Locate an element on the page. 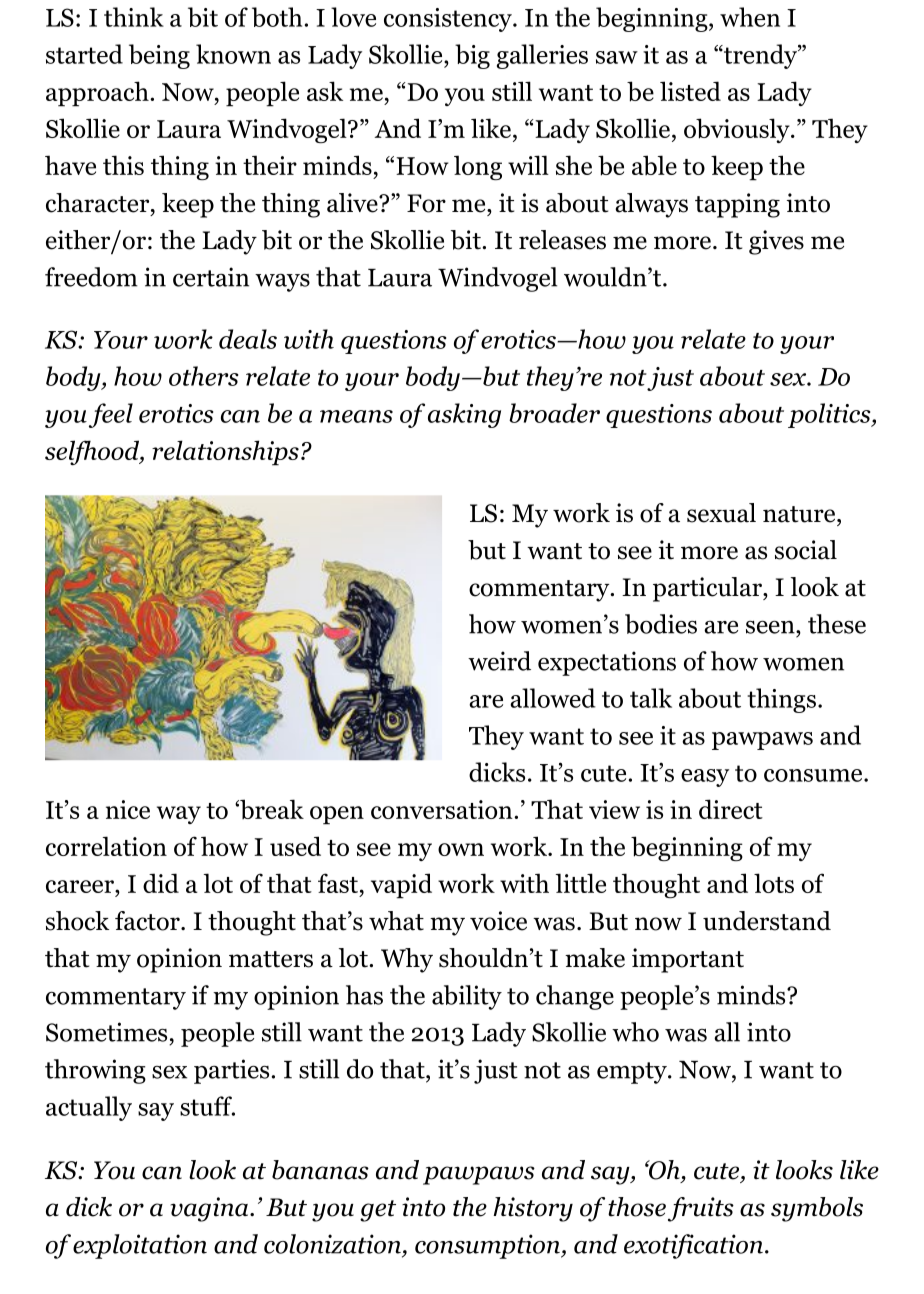 This image has width=924, height=1294. consumption is located at coordinates (488, 1246).
